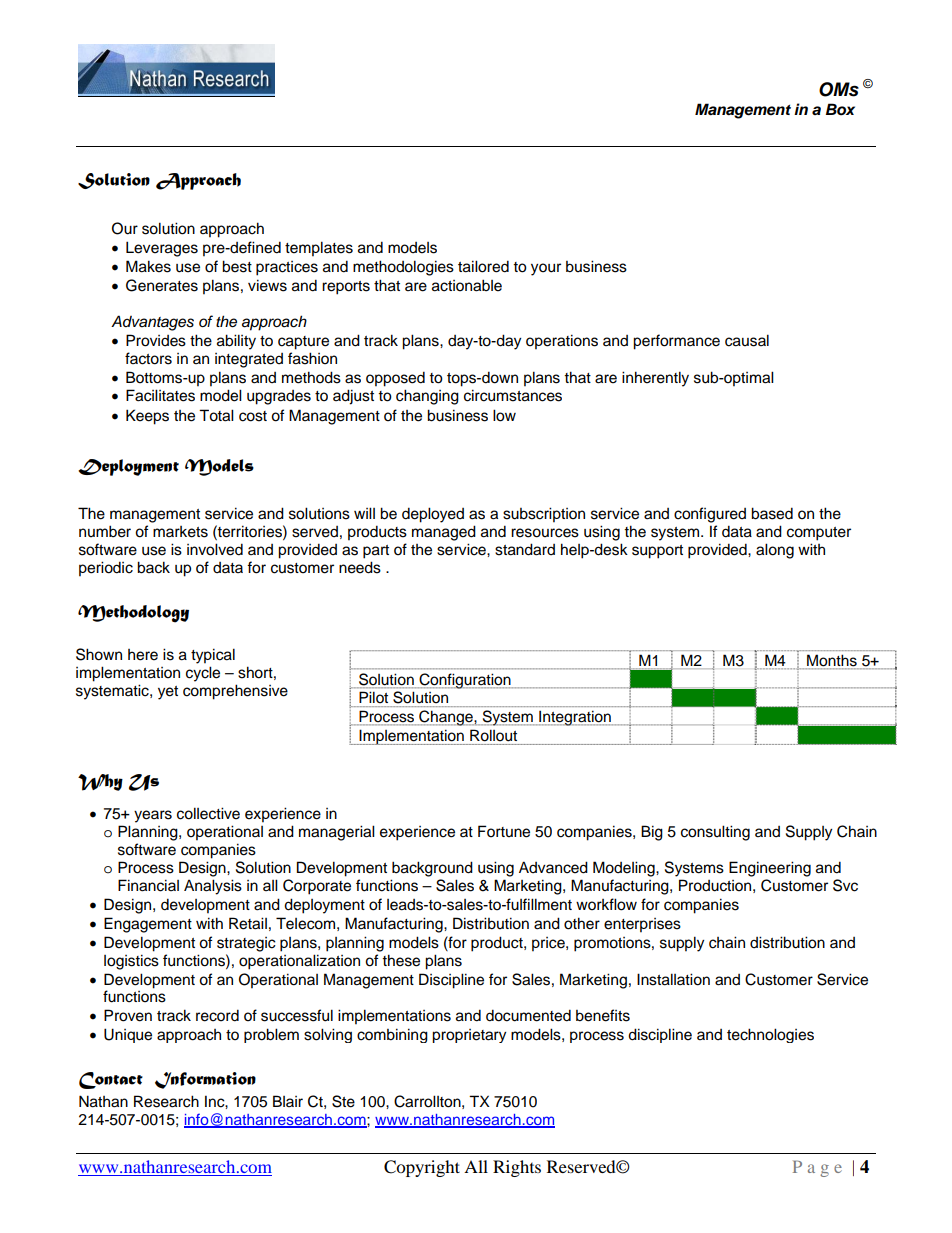 The height and width of the image is (1233, 952). I want to click on tailored, so click(483, 266).
